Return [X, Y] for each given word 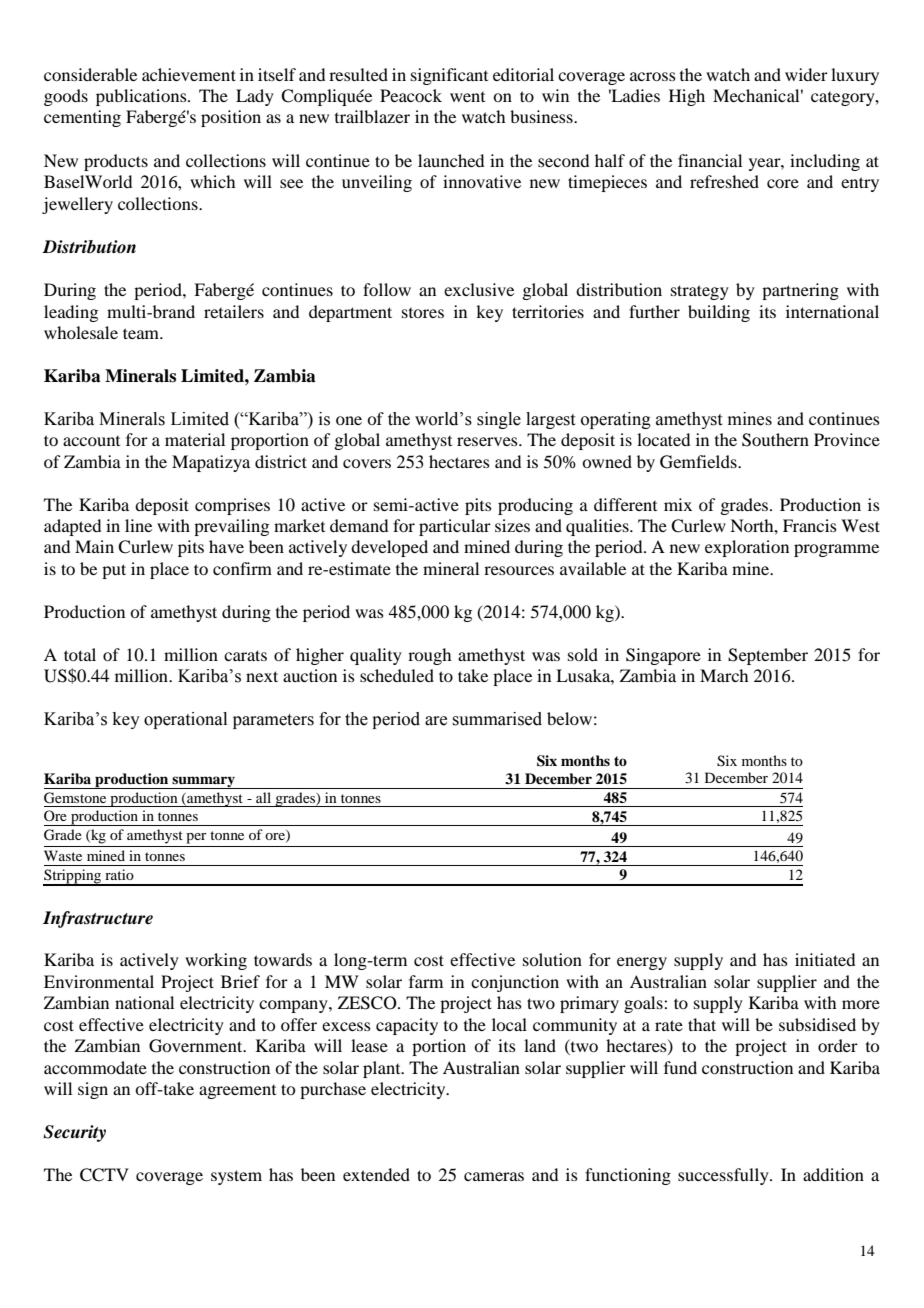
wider [806, 74]
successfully [724, 1176]
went [467, 97]
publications [142, 97]
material [195, 439]
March [724, 675]
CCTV [104, 1175]
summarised [497, 719]
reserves [488, 441]
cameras [494, 1176]
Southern [775, 440]
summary [203, 782]
